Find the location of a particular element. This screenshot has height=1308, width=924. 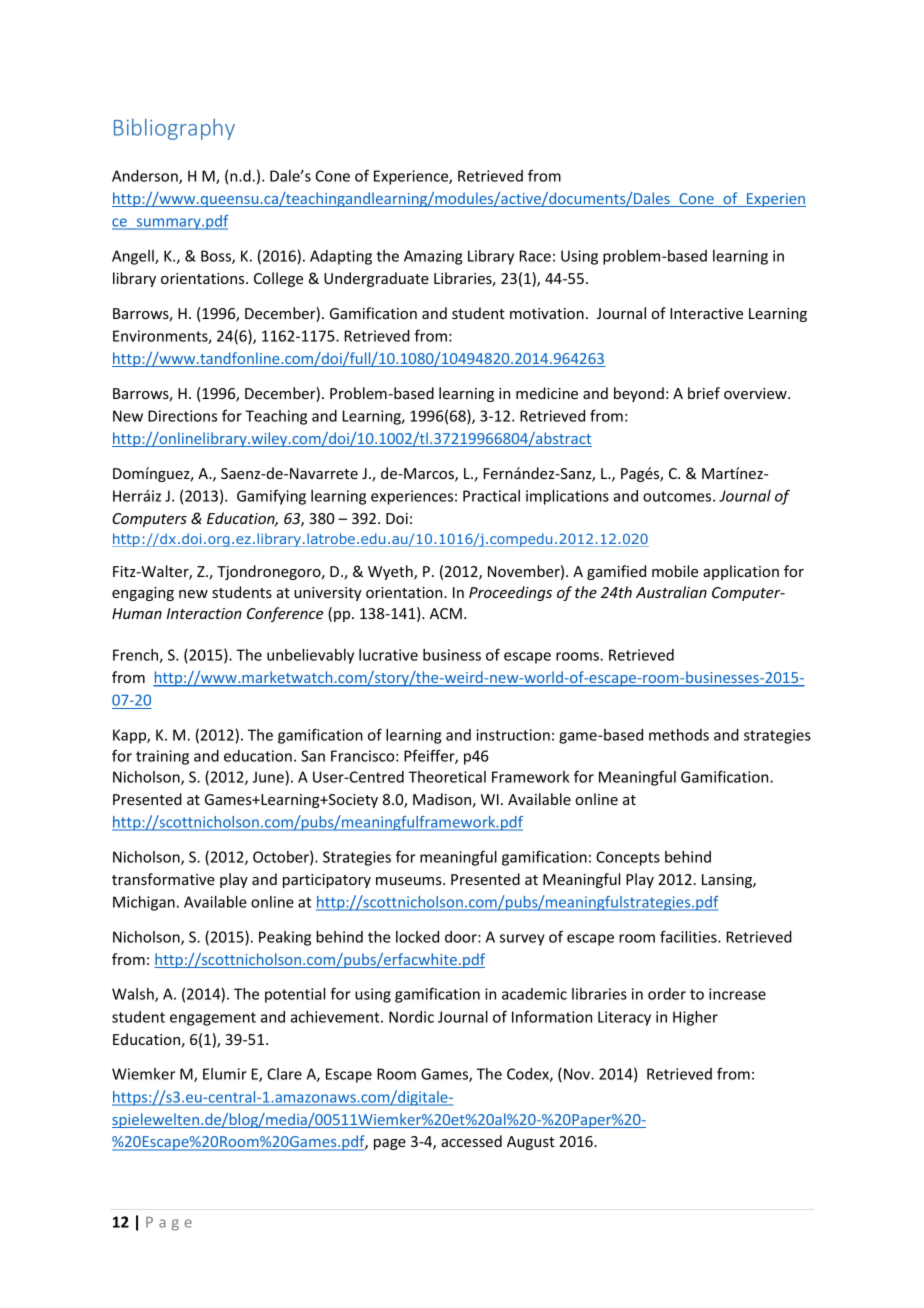

Race is located at coordinates (535, 256).
